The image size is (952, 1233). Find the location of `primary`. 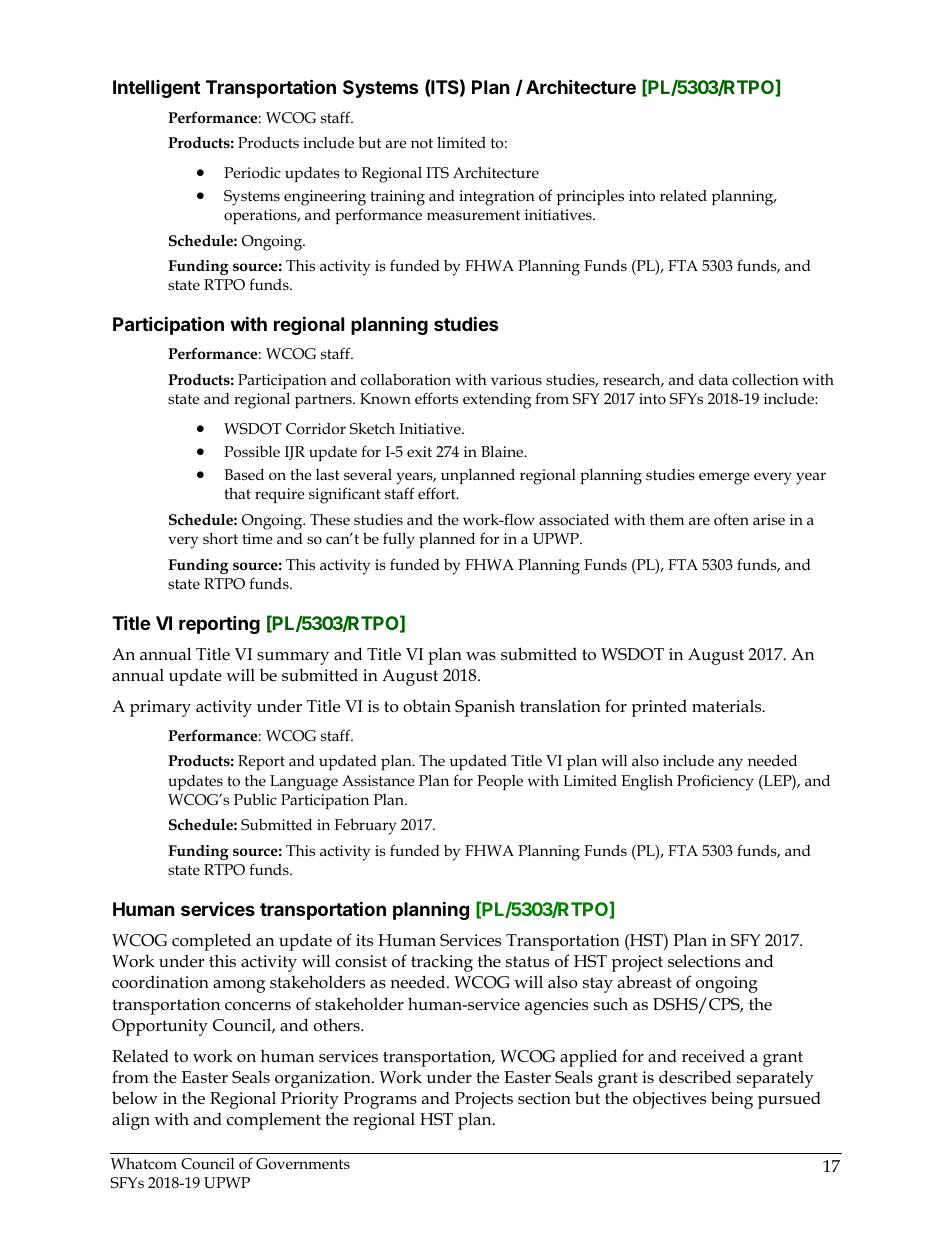

primary is located at coordinates (160, 708).
